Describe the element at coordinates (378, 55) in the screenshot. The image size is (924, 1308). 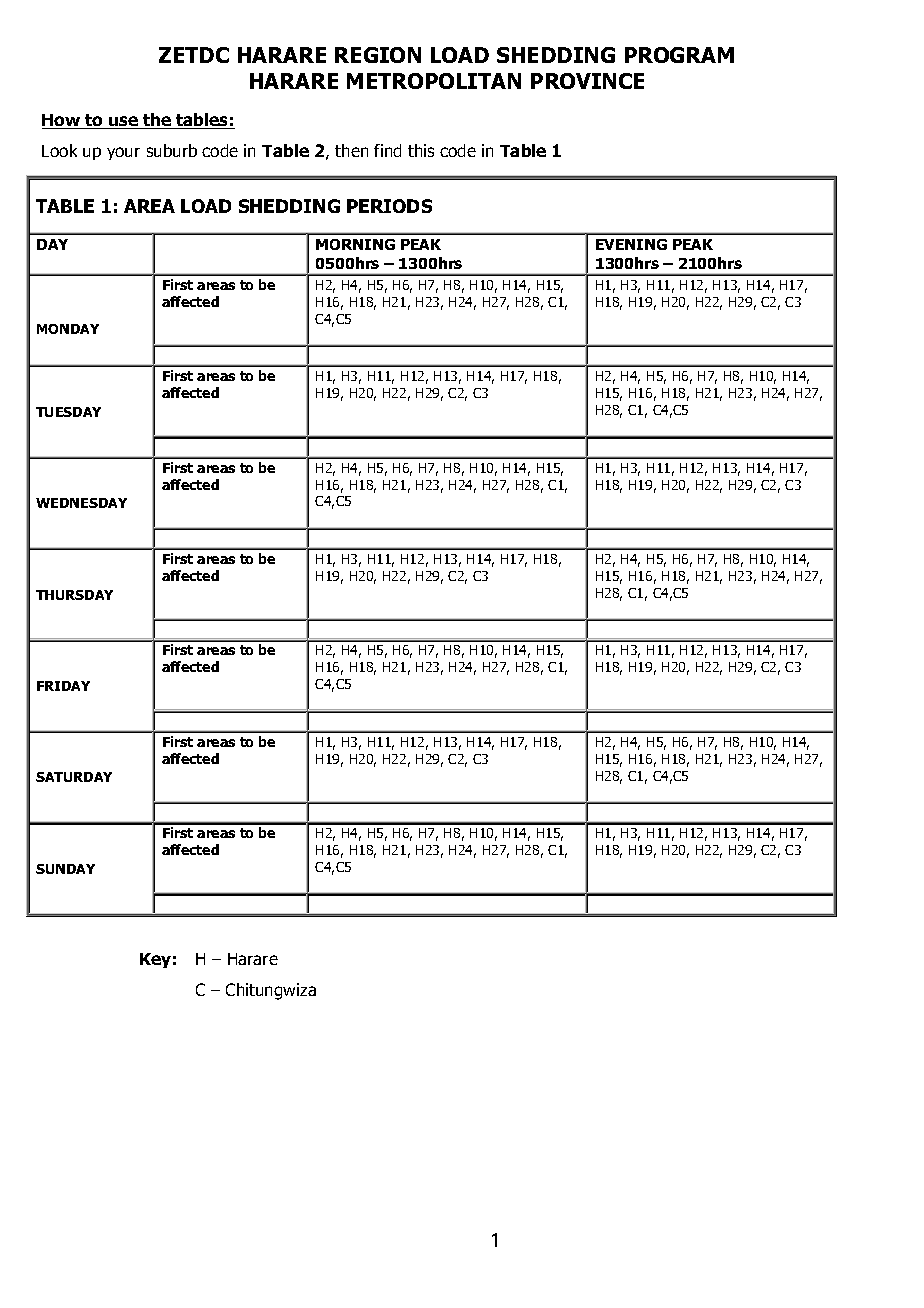
I see `REGION` at that location.
